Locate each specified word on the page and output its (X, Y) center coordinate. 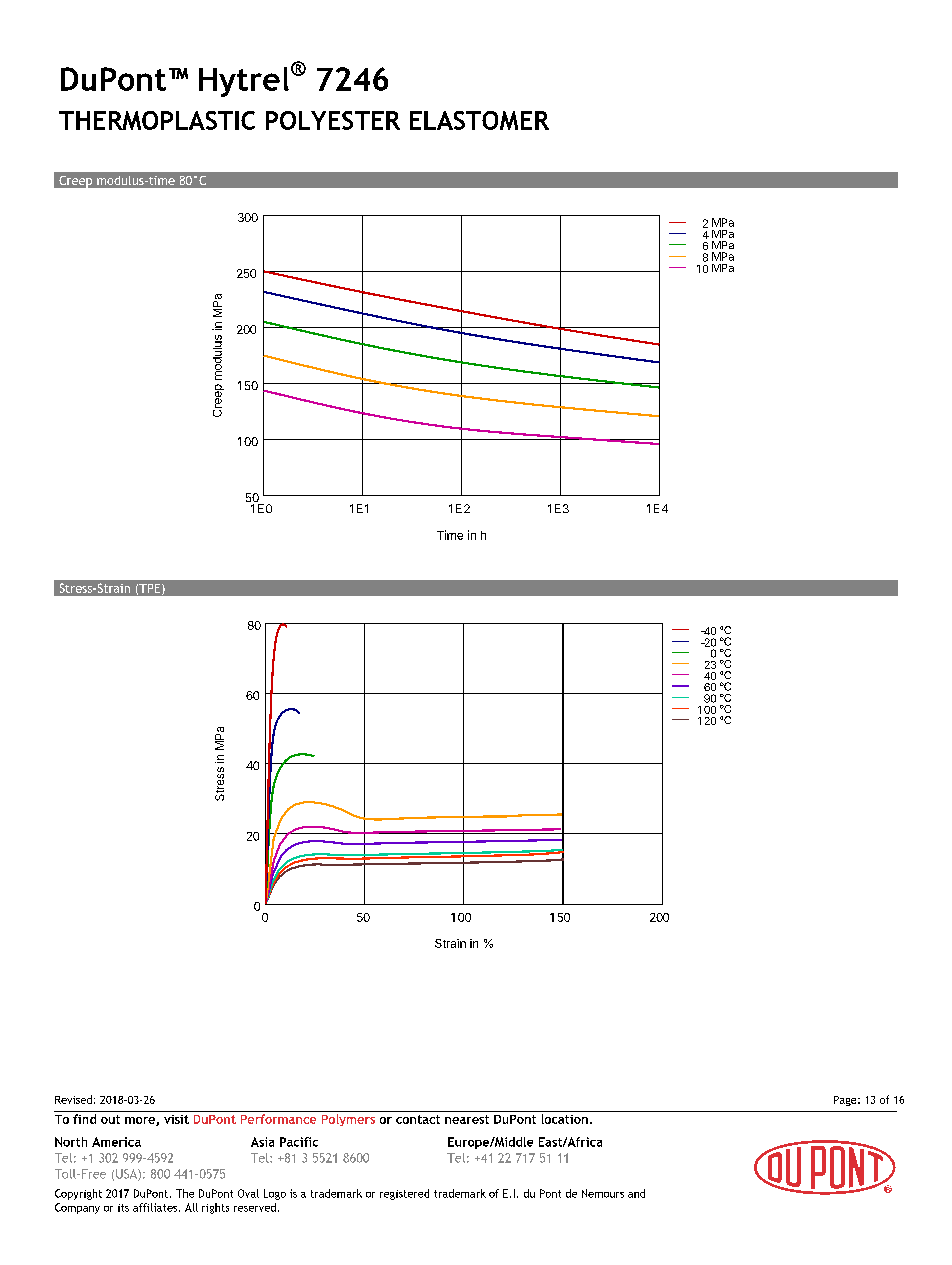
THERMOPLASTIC (157, 120)
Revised (73, 1099)
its (123, 1208)
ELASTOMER (479, 120)
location (565, 1119)
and (636, 1193)
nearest (467, 1119)
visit (176, 1119)
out (110, 1119)
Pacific (299, 1142)
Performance (278, 1119)
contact (418, 1119)
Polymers (348, 1120)
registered (404, 1194)
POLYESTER (333, 120)
